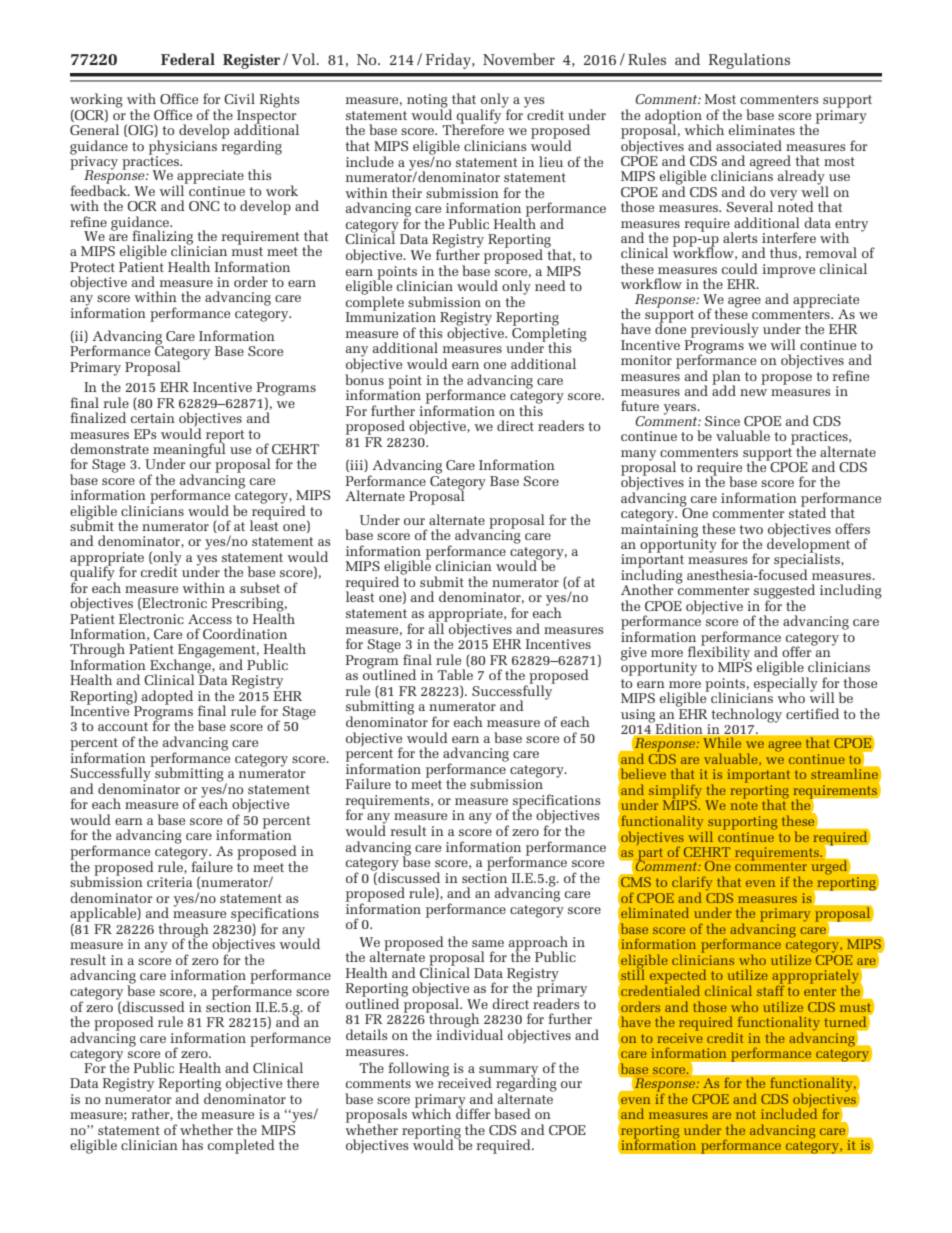 The image size is (952, 1233). I want to click on staff, so click(771, 989).
